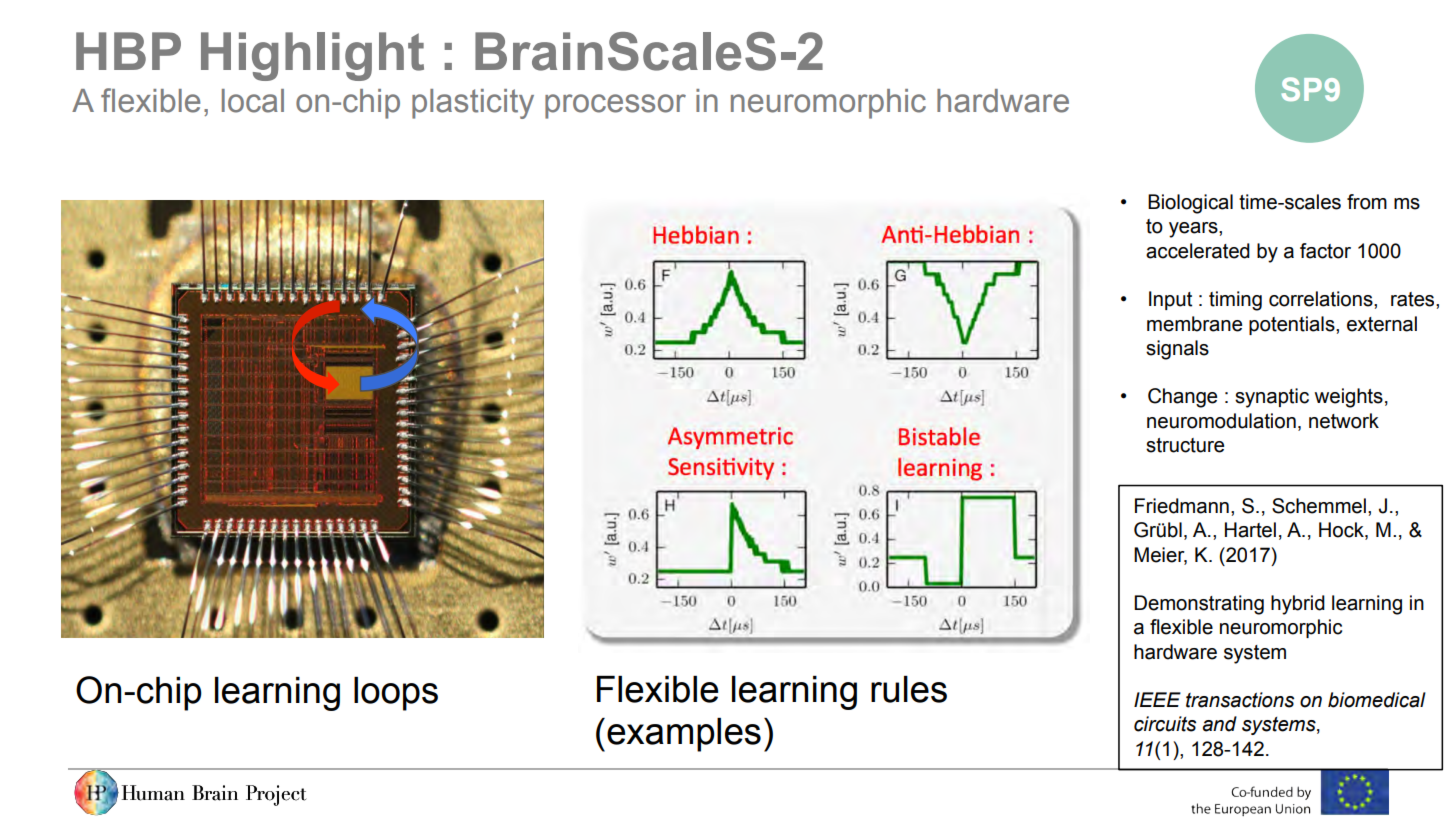  Describe the element at coordinates (1342, 531) in the image. I see `Hock` at that location.
